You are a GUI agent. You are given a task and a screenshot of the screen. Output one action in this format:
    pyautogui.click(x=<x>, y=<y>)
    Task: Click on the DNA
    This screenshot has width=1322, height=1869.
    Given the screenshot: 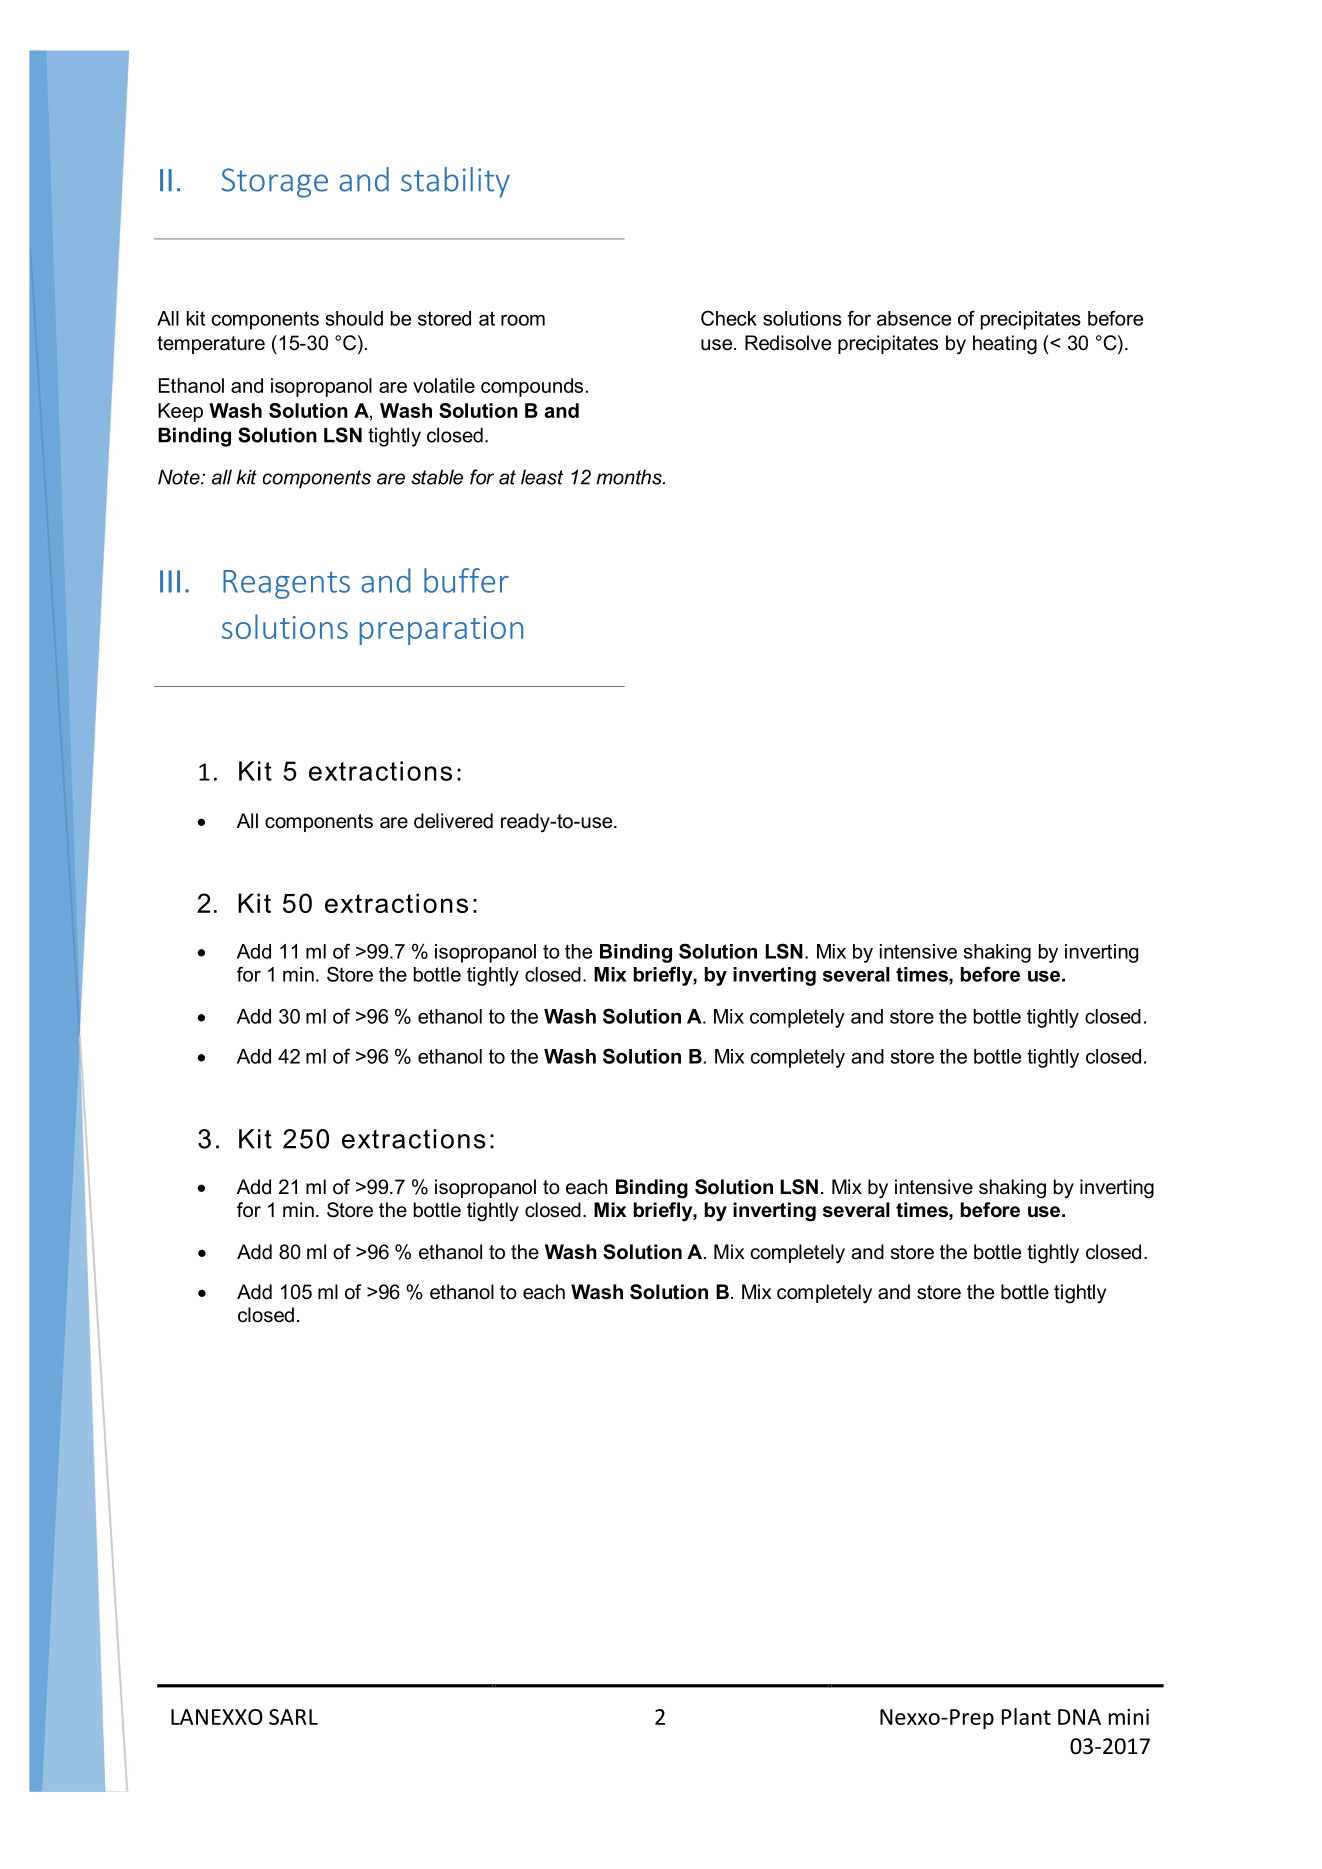 What is the action you would take?
    pyautogui.click(x=1079, y=1717)
